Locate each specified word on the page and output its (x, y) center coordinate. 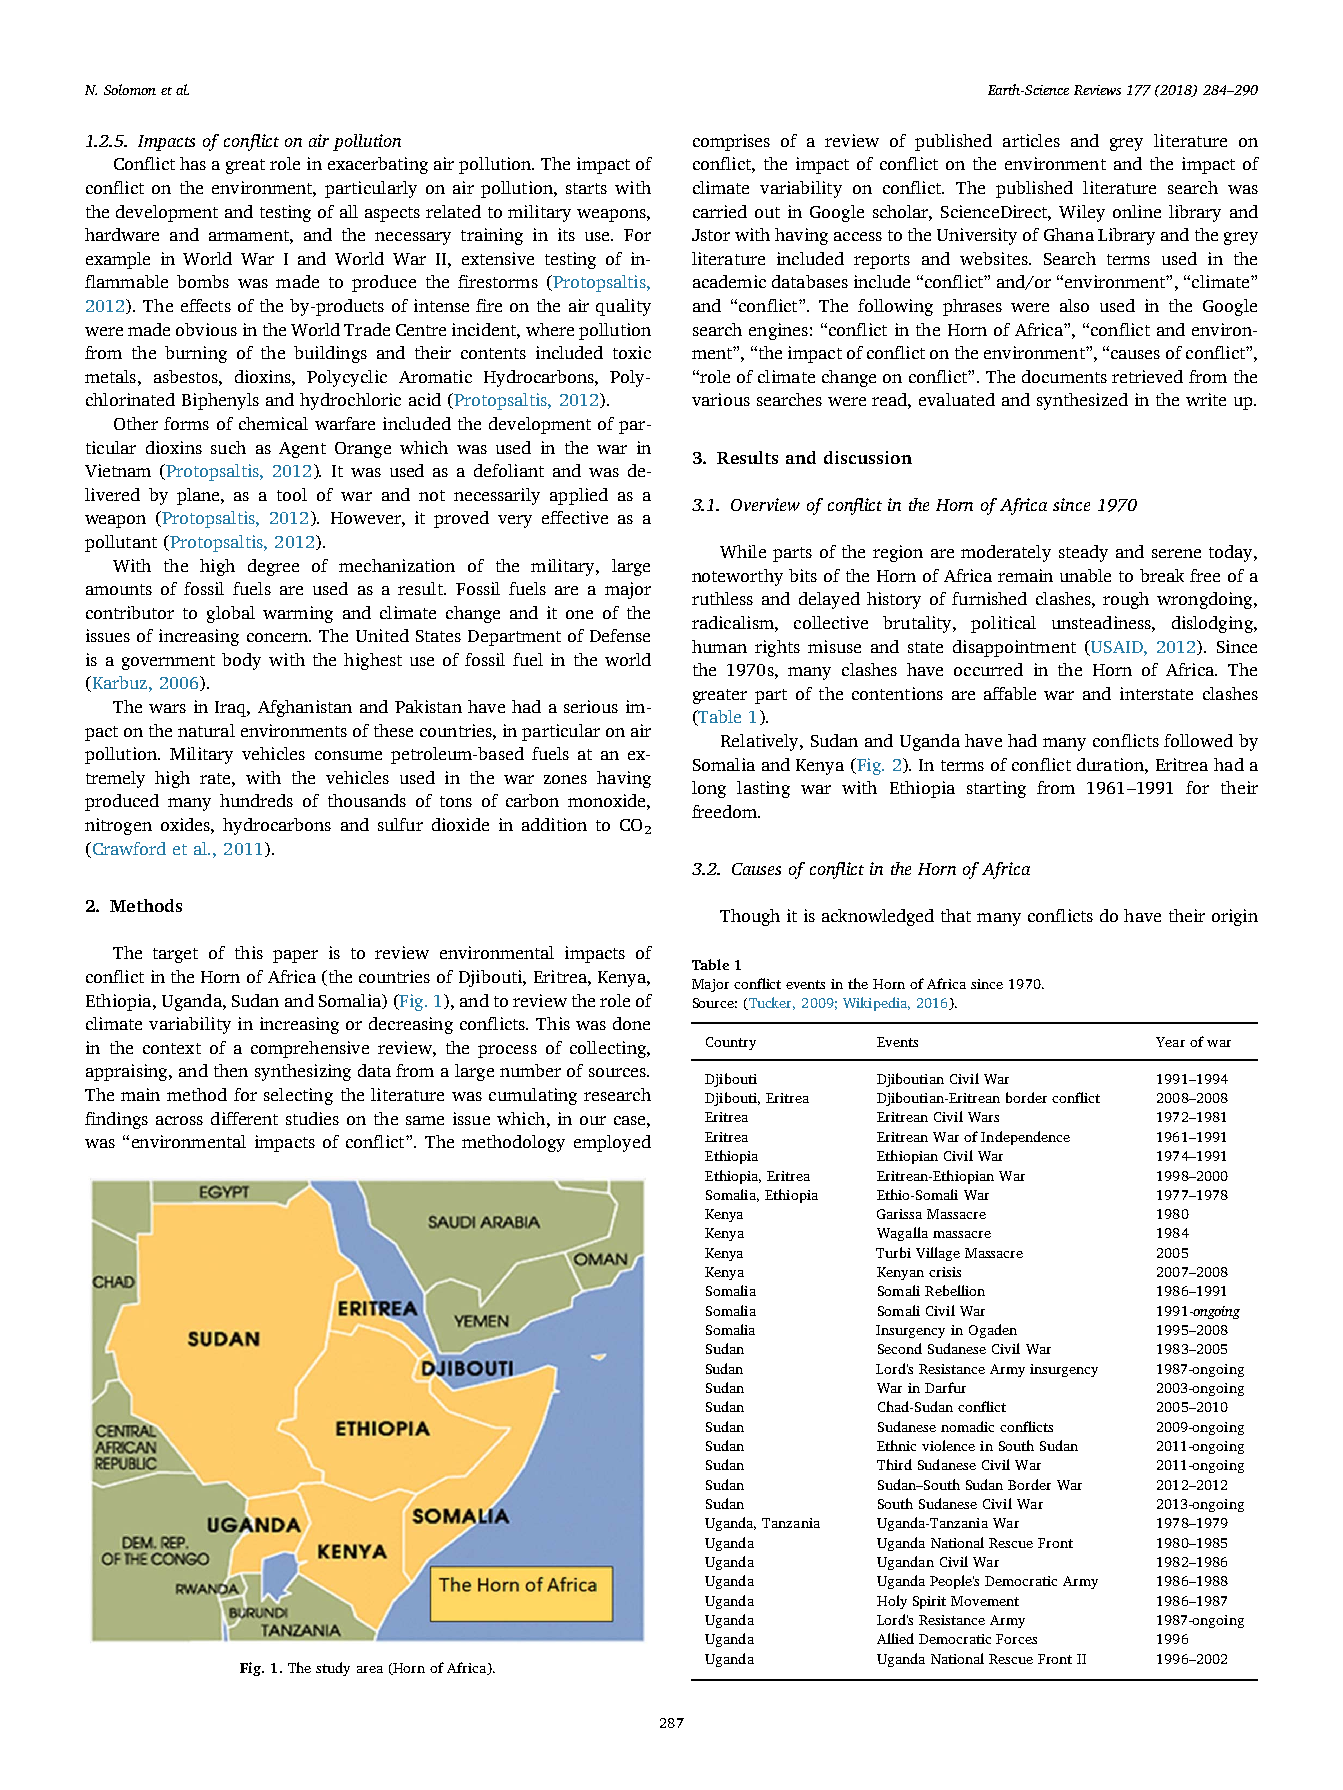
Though (750, 917)
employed (612, 1143)
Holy (892, 1602)
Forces (1016, 1639)
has (193, 163)
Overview (765, 504)
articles (1031, 140)
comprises (731, 142)
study (333, 1669)
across (179, 1120)
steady (1083, 553)
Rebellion (955, 1290)
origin (1235, 917)
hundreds (256, 800)
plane (199, 496)
